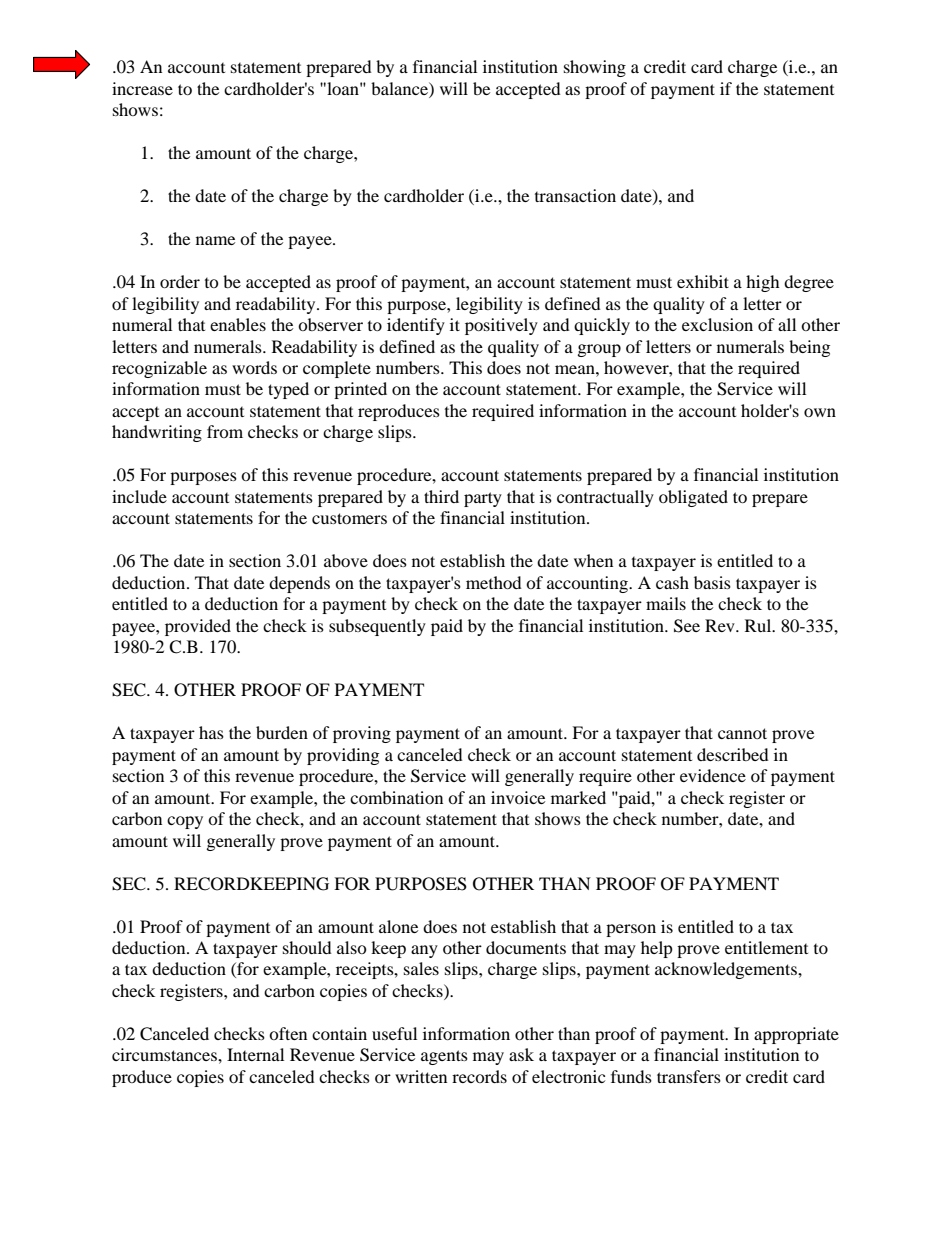 This screenshot has width=952, height=1233. I want to click on transaction, so click(575, 195).
